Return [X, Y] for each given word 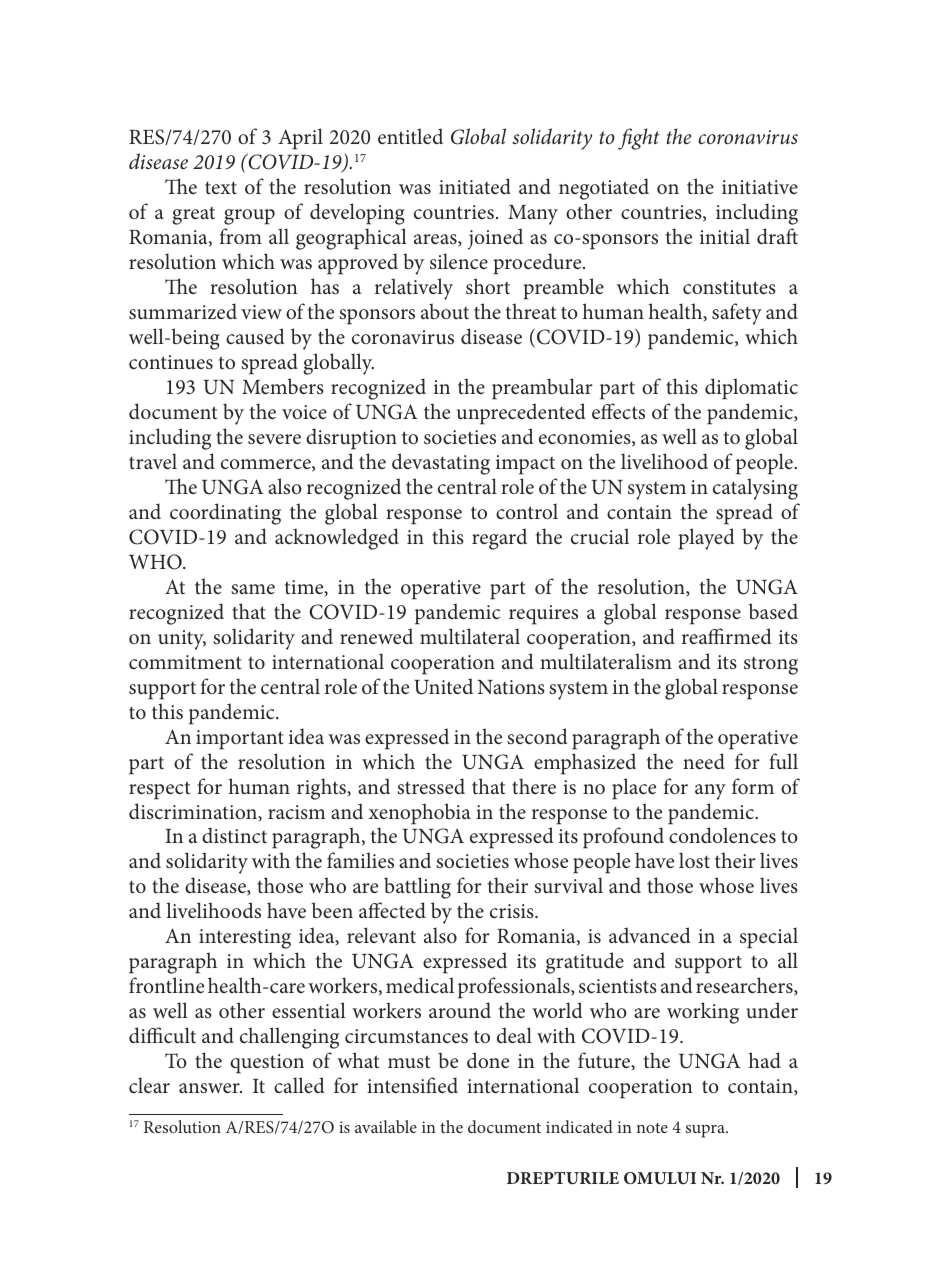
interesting [245, 939]
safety [737, 314]
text [221, 187]
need [704, 761]
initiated [475, 186]
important [240, 740]
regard [499, 539]
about [445, 311]
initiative [760, 187]
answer [210, 1088]
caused [255, 336]
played [706, 539]
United [443, 686]
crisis [513, 911]
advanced [650, 935]
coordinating [225, 514]
